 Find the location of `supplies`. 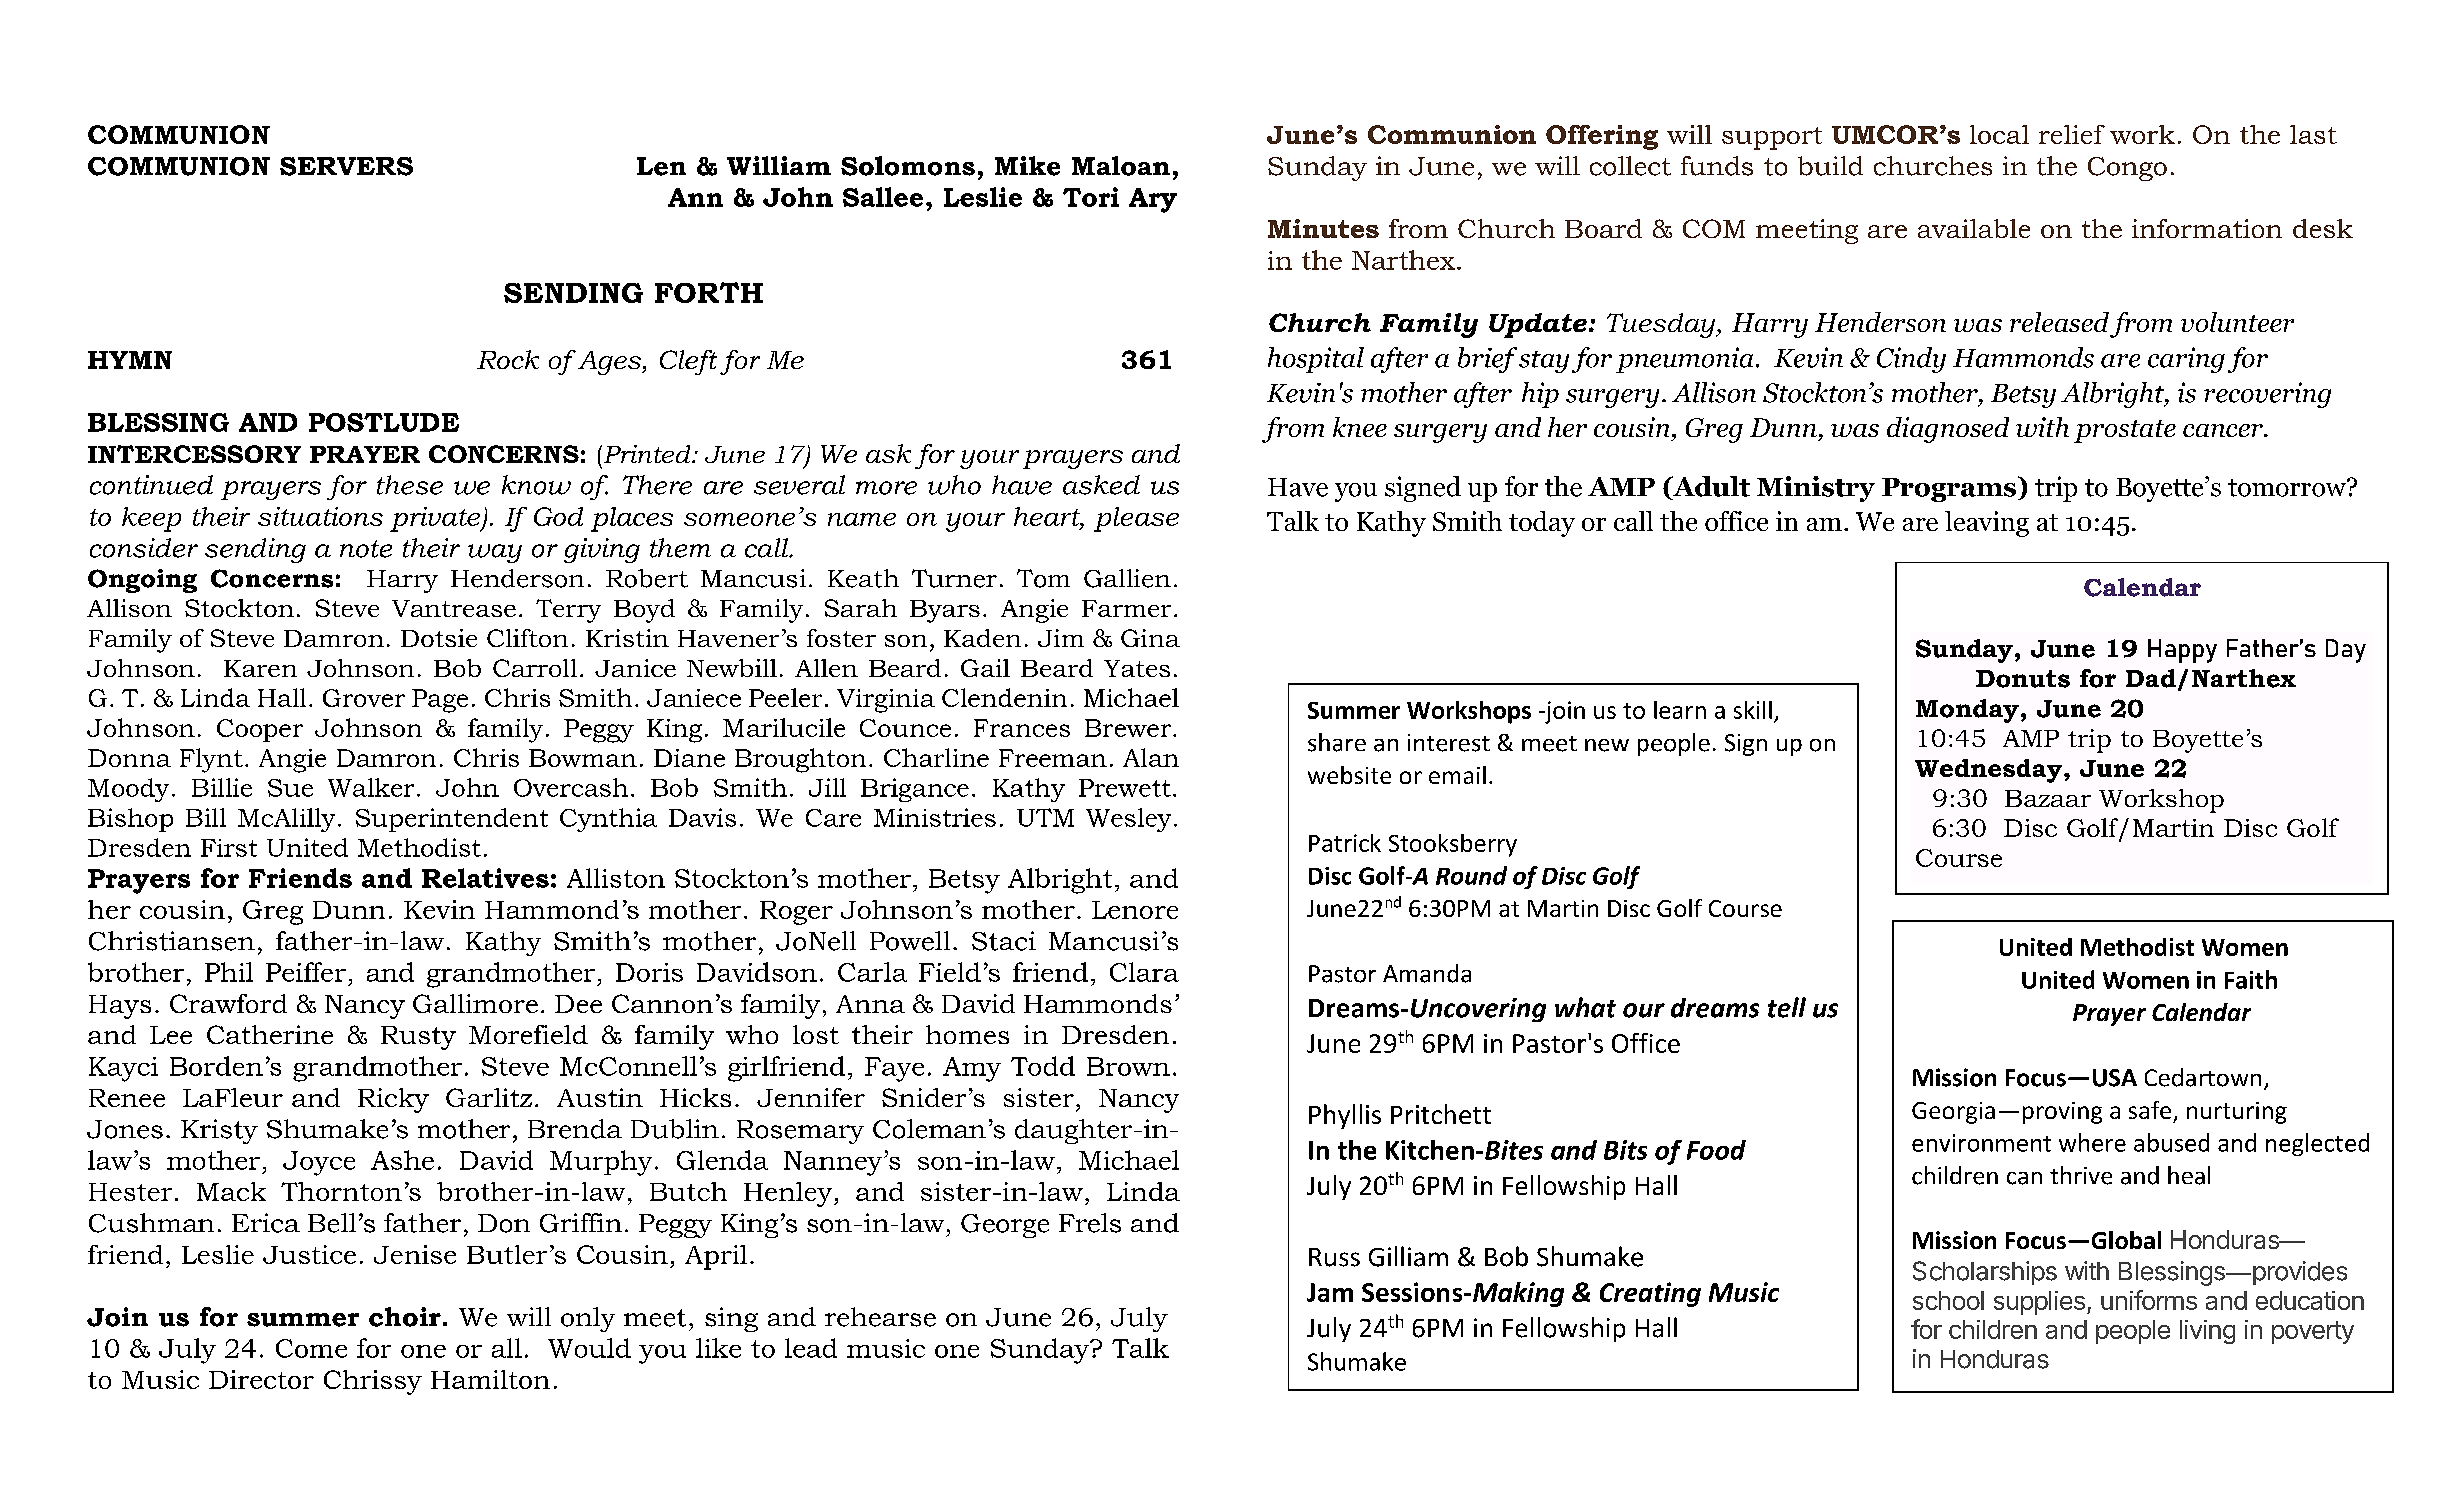

supplies is located at coordinates (2039, 1303).
